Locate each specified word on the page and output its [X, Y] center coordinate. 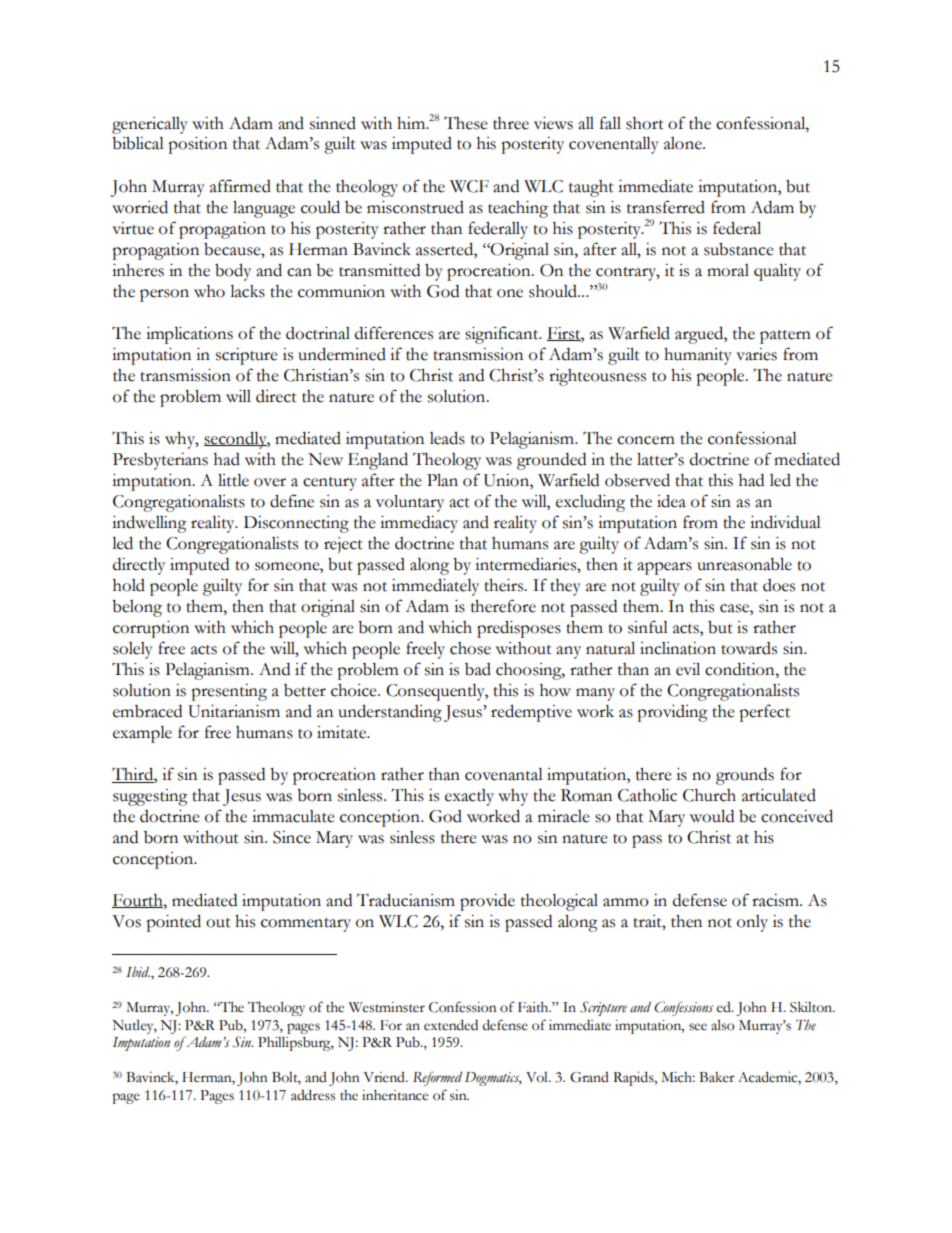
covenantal [504, 774]
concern [646, 440]
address [313, 1095]
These [466, 123]
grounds [745, 776]
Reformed [438, 1078]
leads [447, 438]
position [197, 145]
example [142, 734]
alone [684, 143]
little [233, 480]
